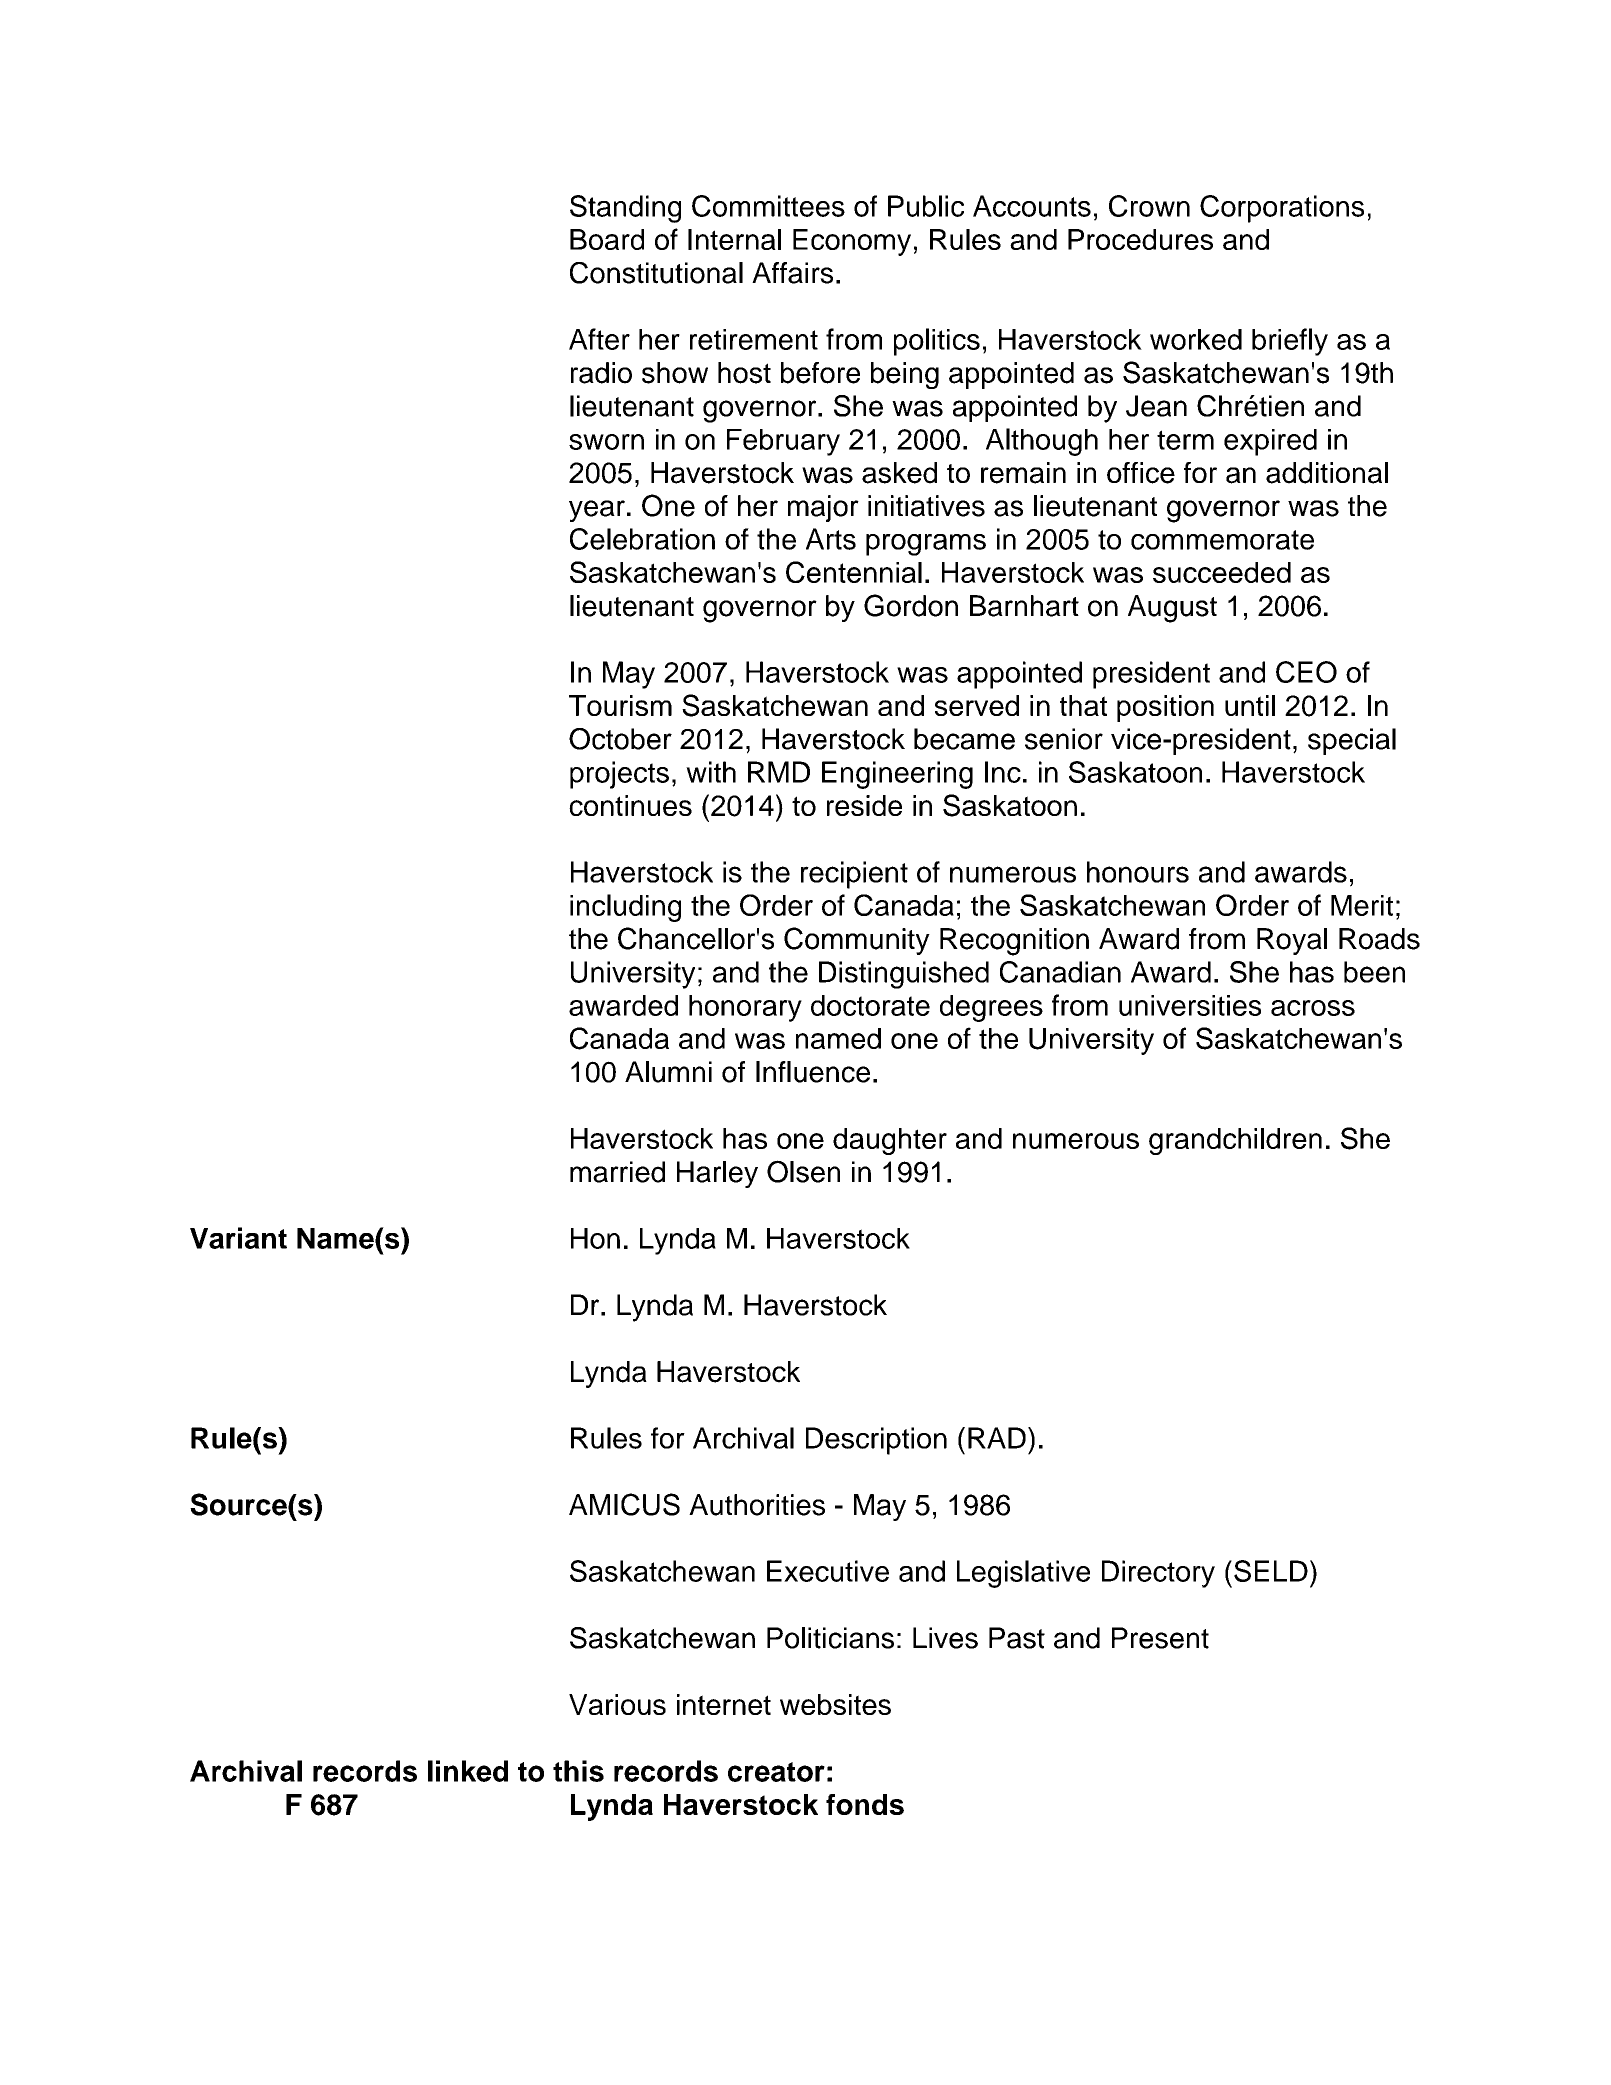 The width and height of the screenshot is (1611, 2085). I want to click on Corporations, so click(1282, 209).
